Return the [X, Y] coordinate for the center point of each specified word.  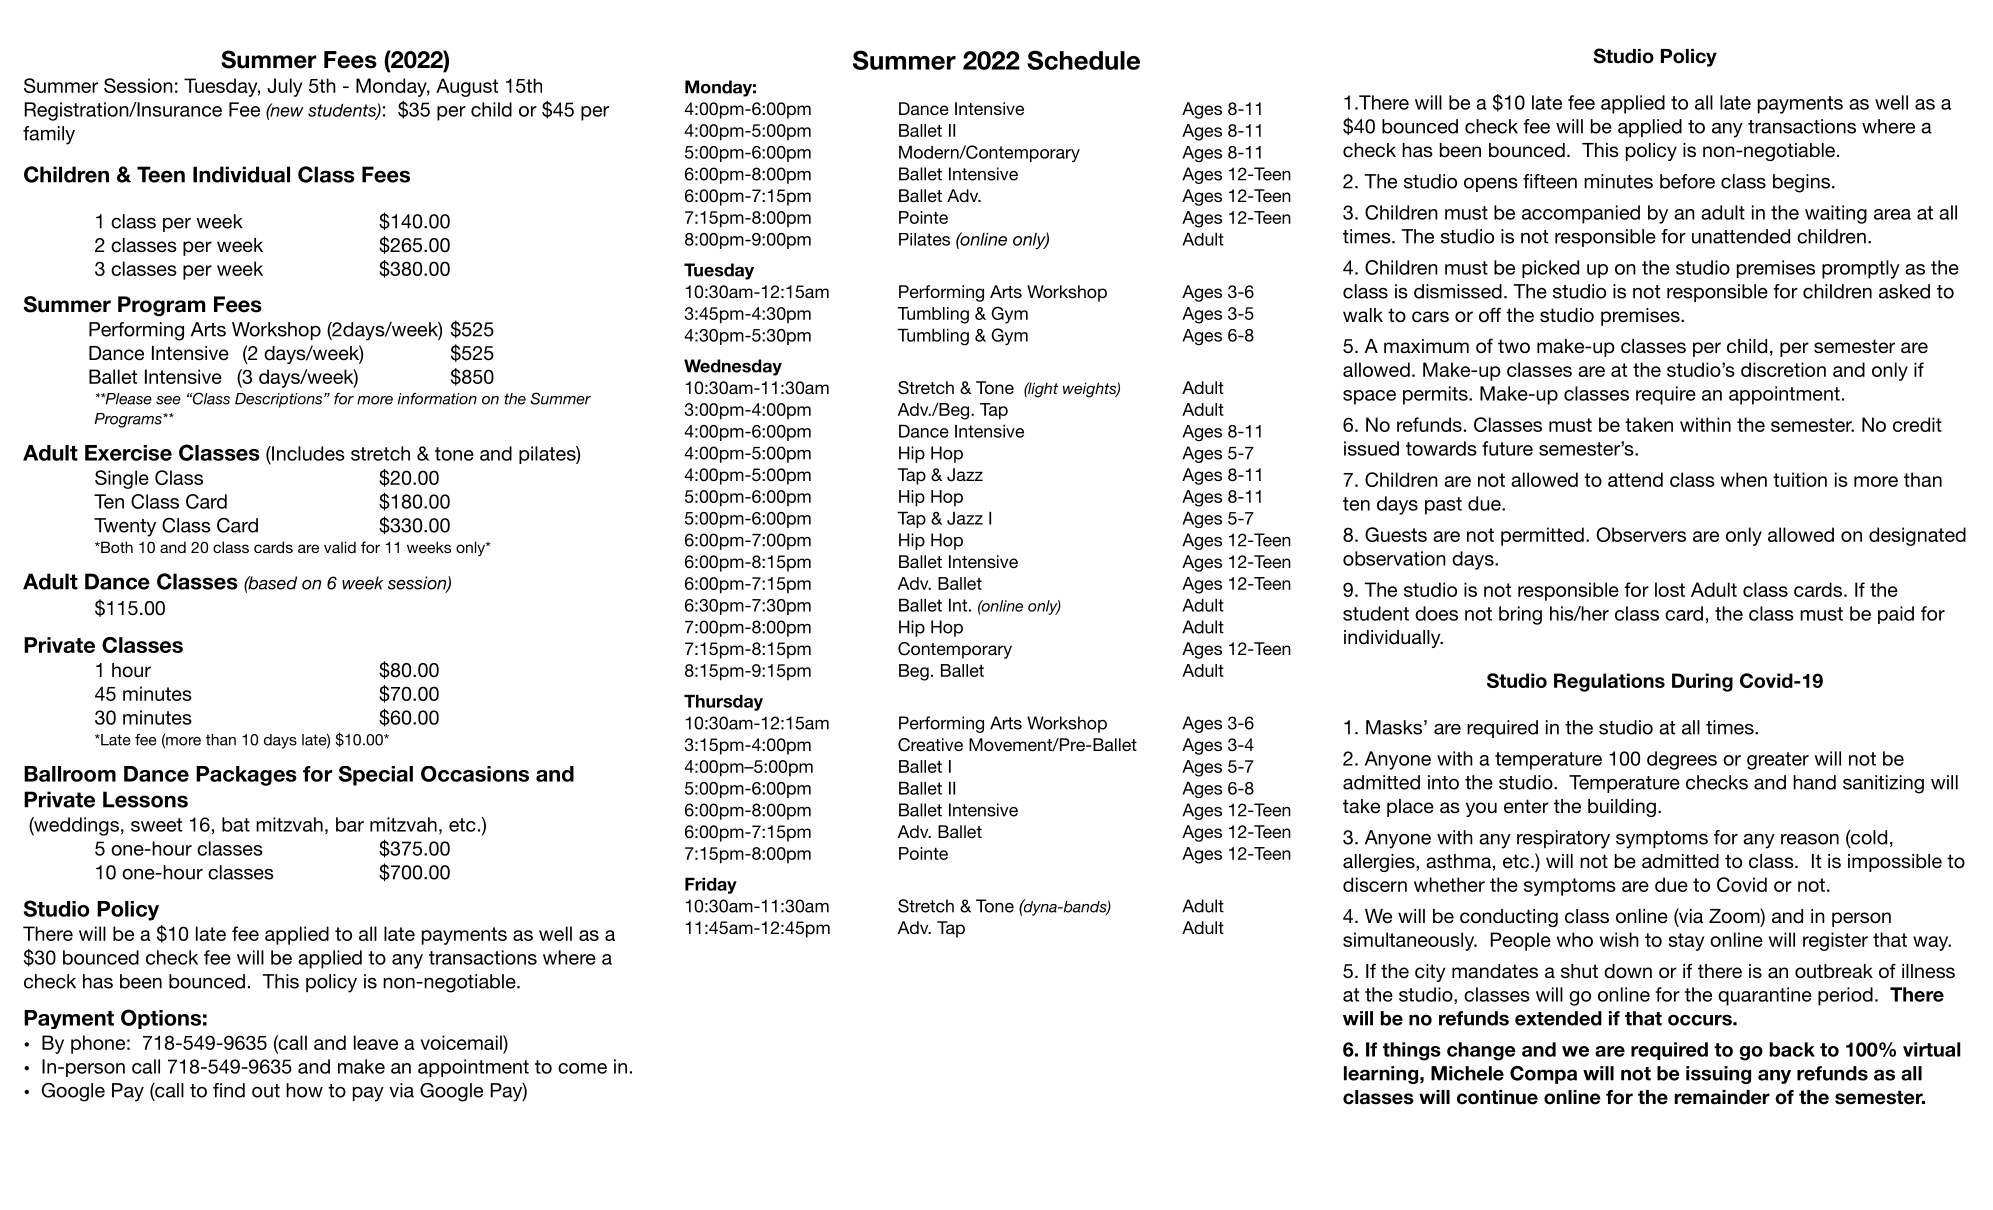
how [304, 1090]
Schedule [1083, 60]
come [582, 1068]
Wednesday [733, 367]
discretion [1783, 369]
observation [1394, 558]
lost [1670, 589]
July [284, 87]
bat [236, 824]
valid [340, 547]
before [1687, 181]
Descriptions [280, 400]
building [1622, 808]
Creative [930, 745]
